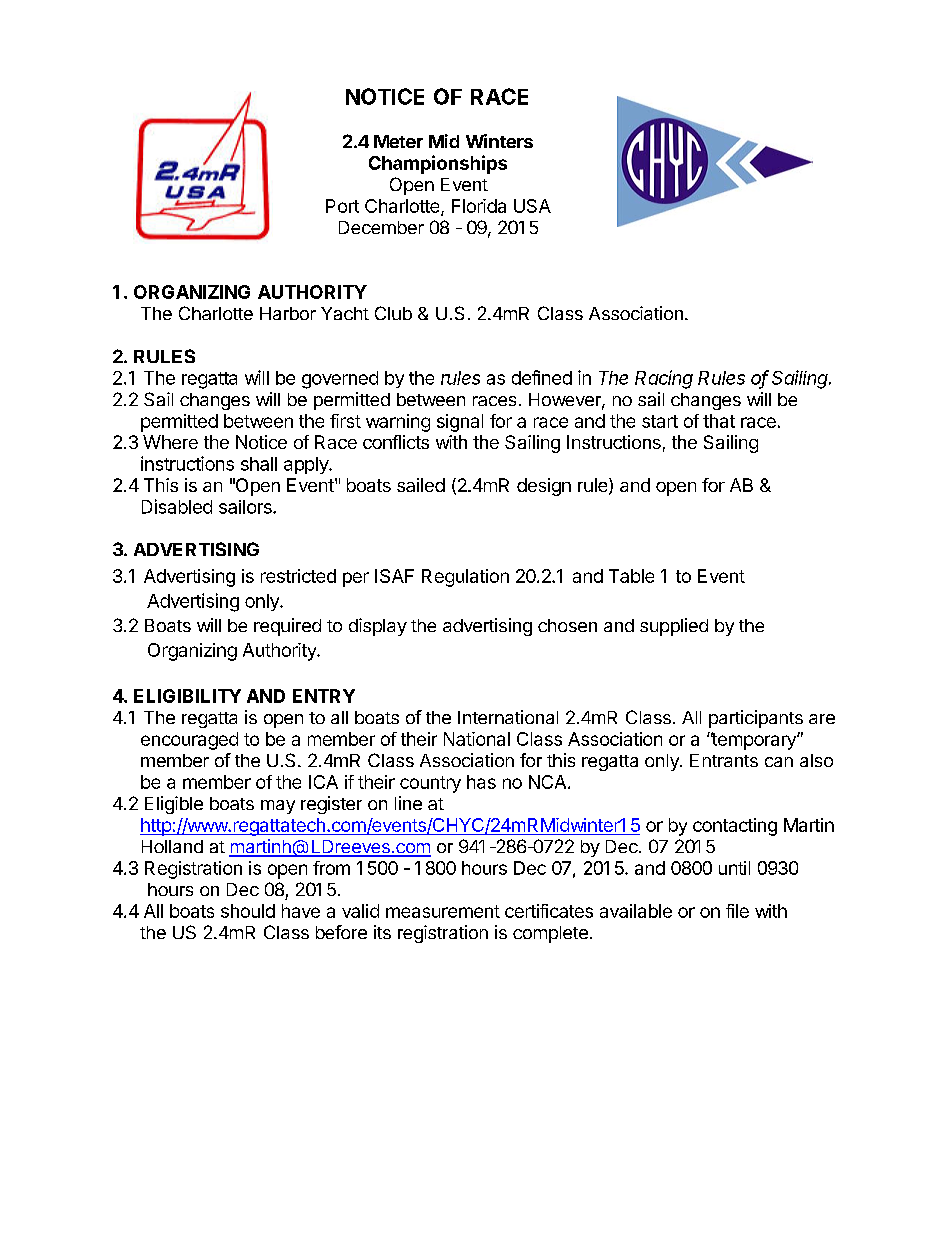 The image size is (952, 1233). What do you see at coordinates (248, 911) in the screenshot?
I see `should` at bounding box center [248, 911].
